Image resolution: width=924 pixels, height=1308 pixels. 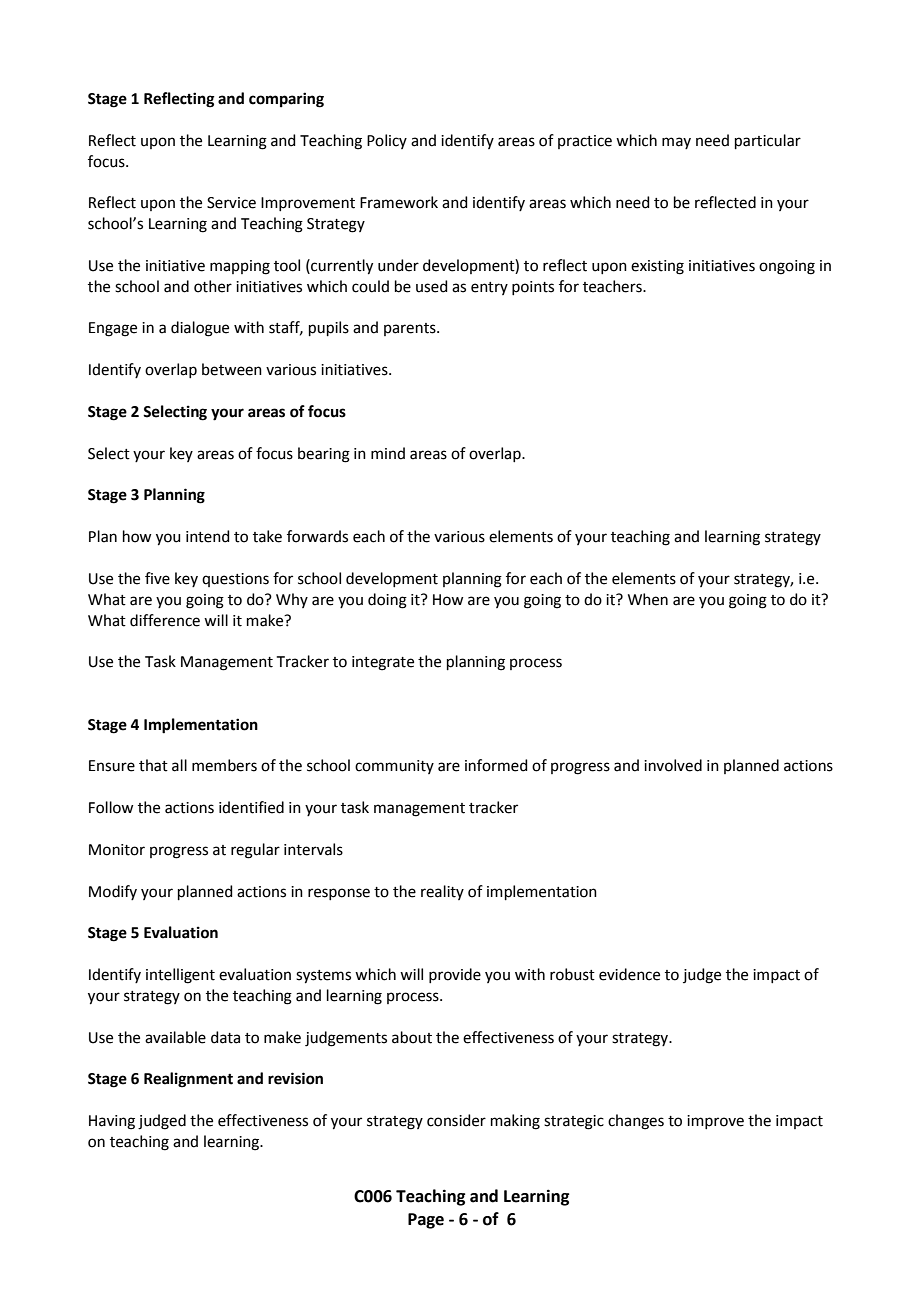 What do you see at coordinates (232, 369) in the screenshot?
I see `between` at bounding box center [232, 369].
